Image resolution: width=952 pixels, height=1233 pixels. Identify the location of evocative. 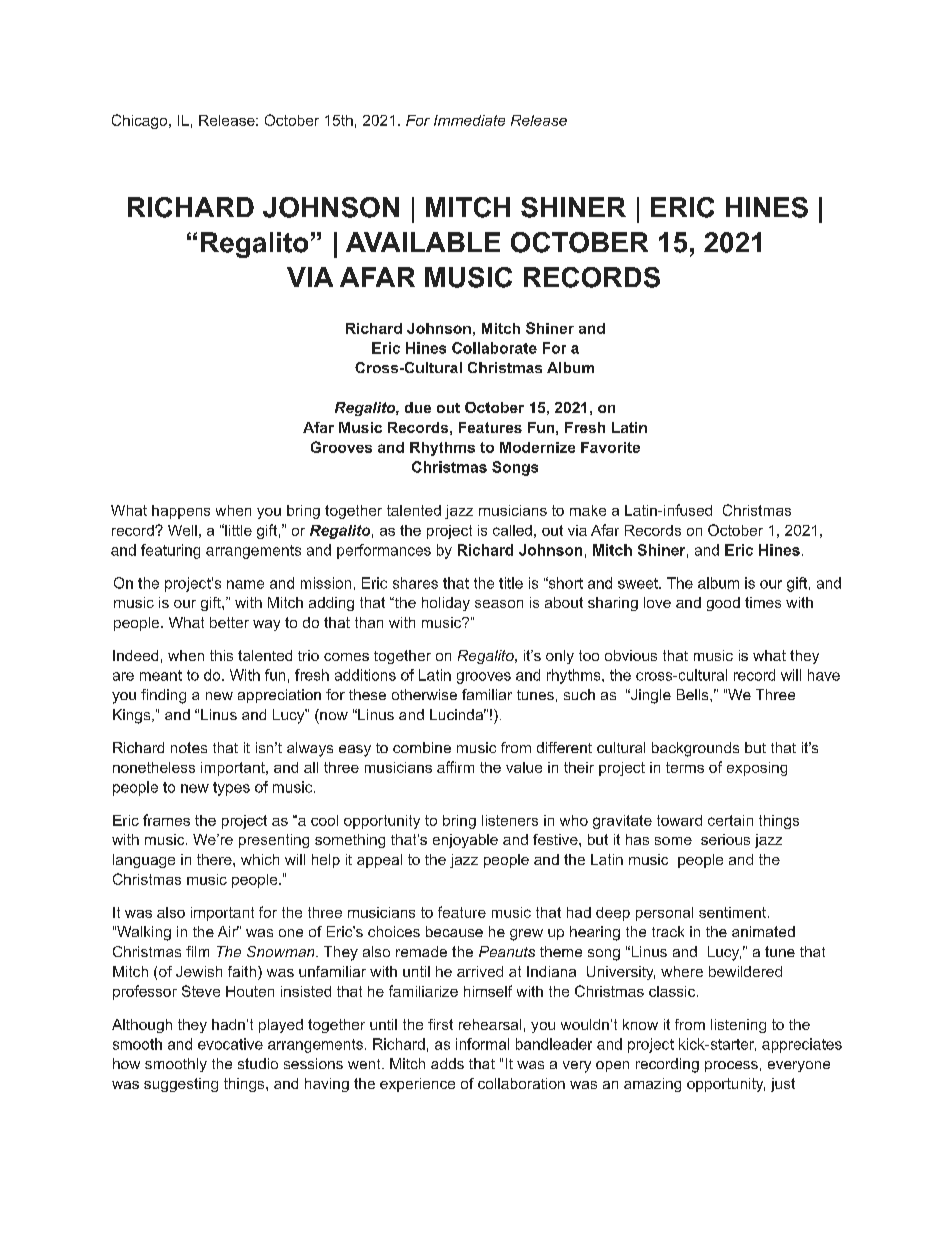
(230, 1044).
